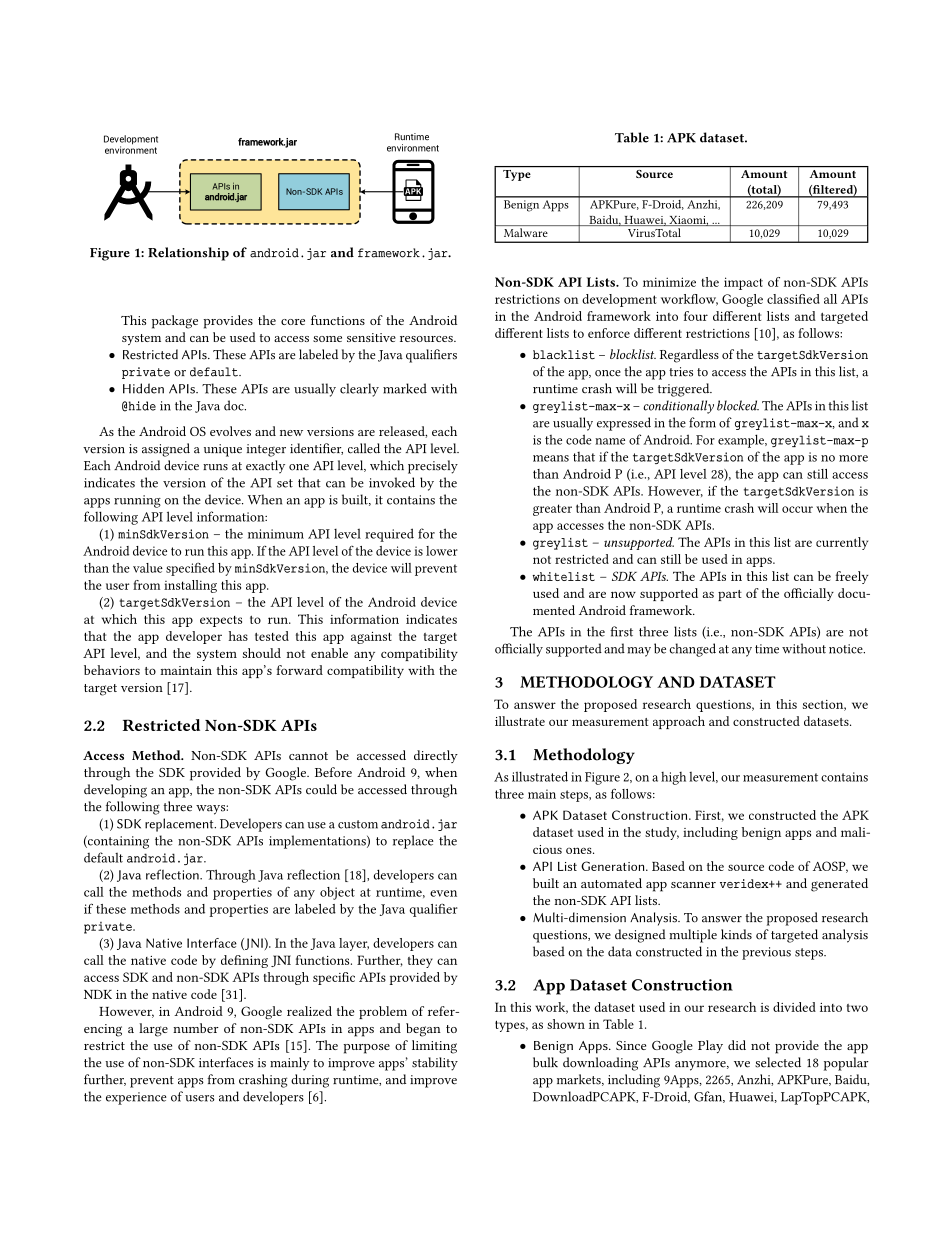 This image has height=1233, width=952. What do you see at coordinates (238, 636) in the image?
I see `has` at bounding box center [238, 636].
